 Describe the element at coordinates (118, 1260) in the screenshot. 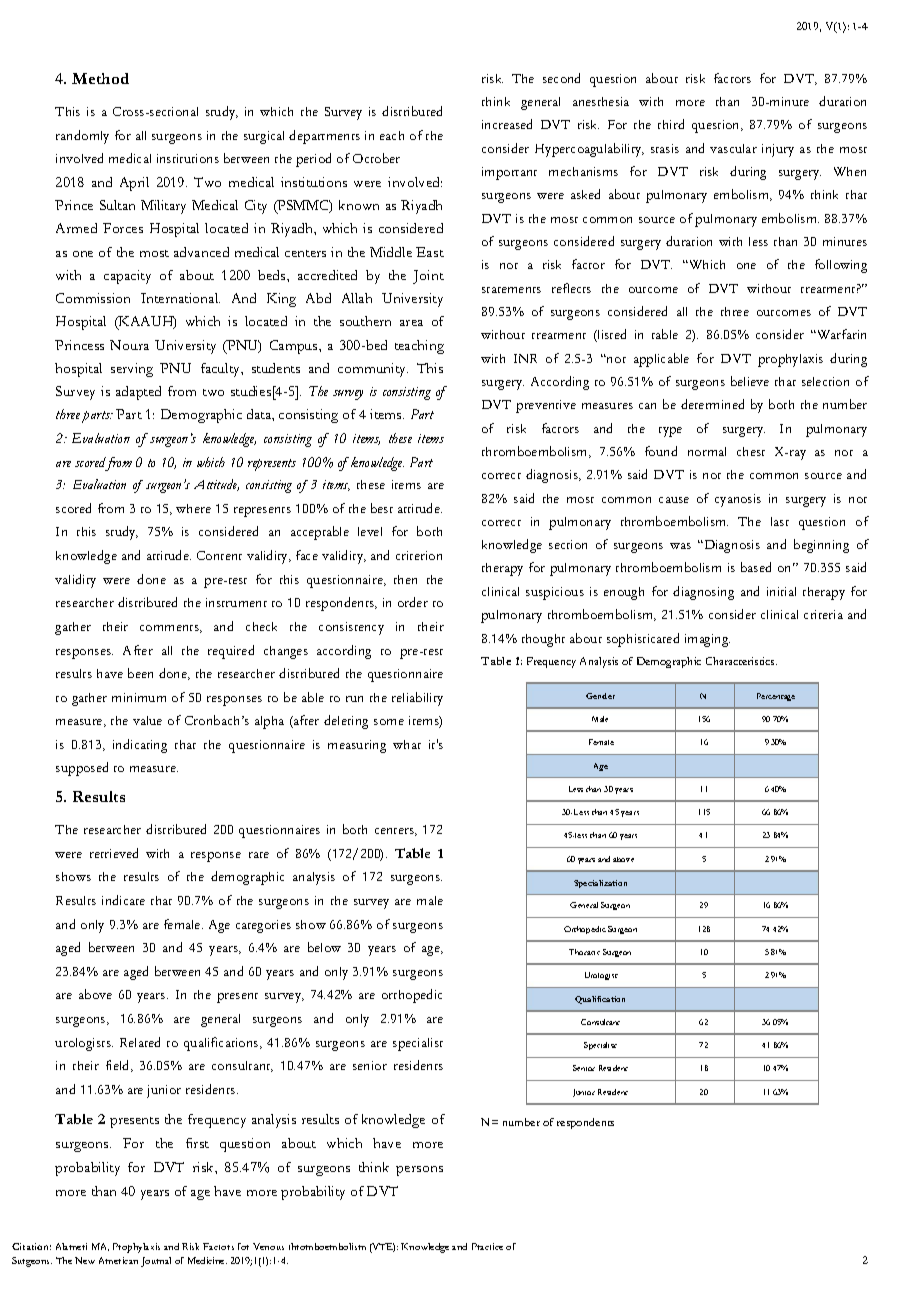

I see `American` at that location.
